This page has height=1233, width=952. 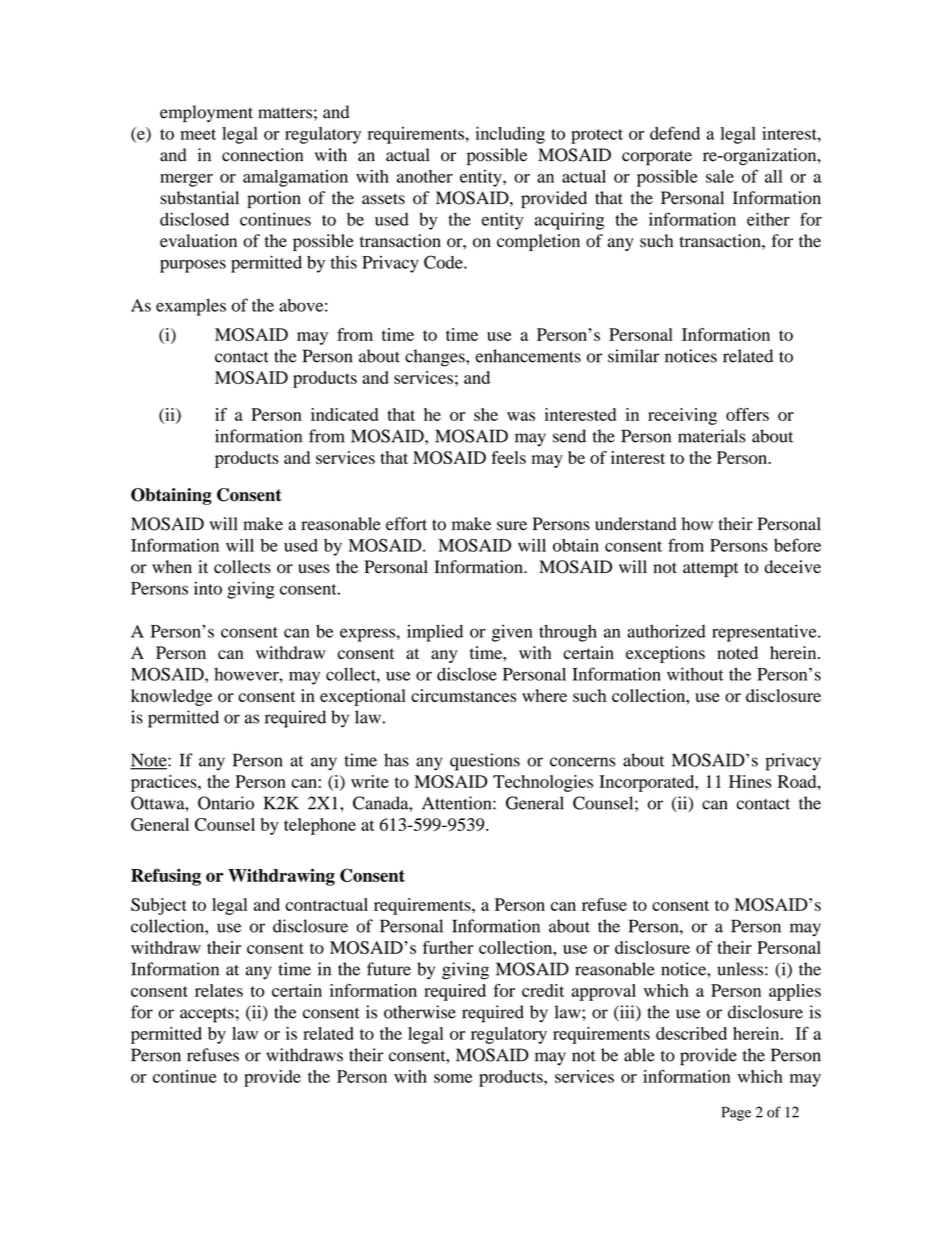 I want to click on offers, so click(x=747, y=414).
